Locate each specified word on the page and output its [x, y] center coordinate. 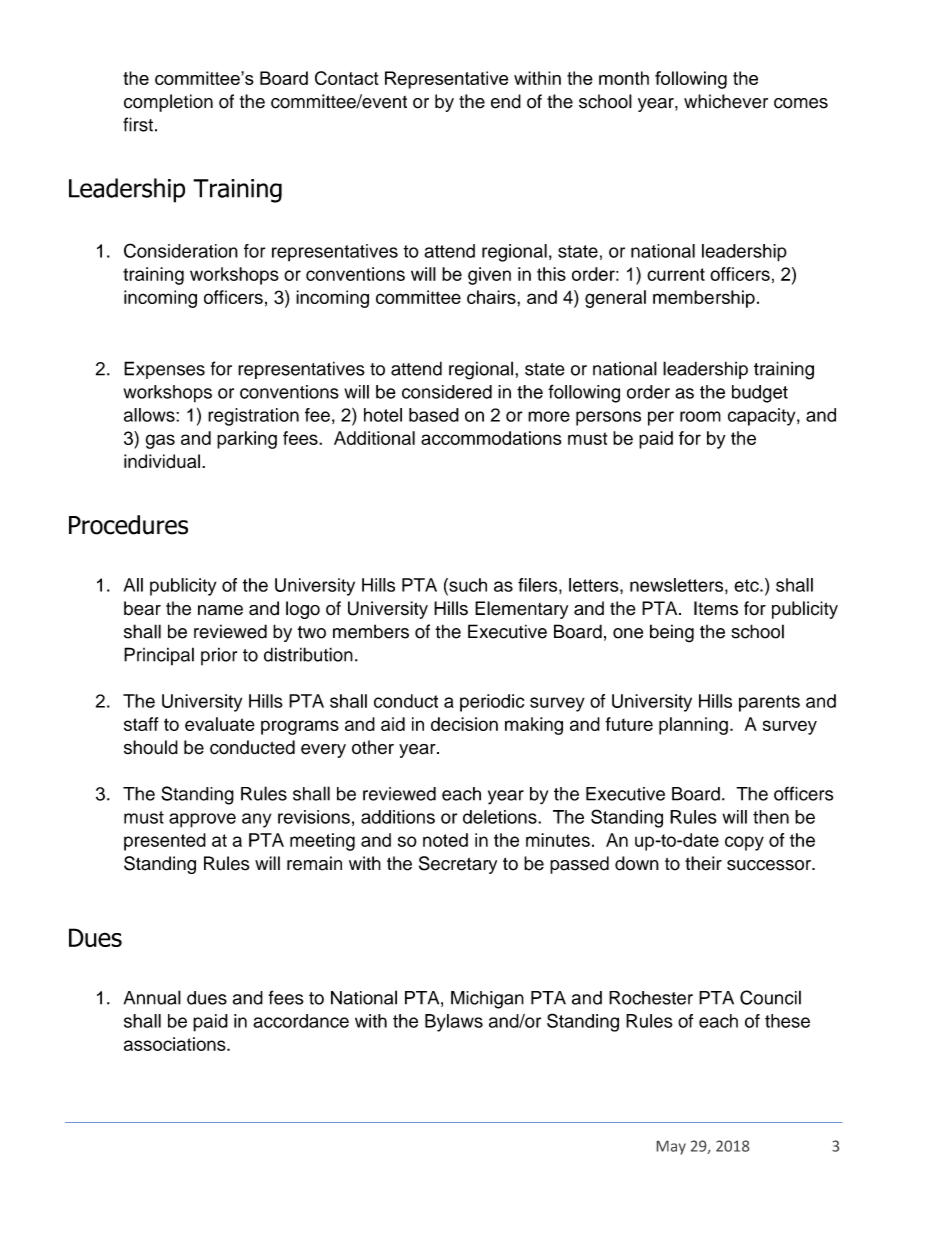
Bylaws [454, 1023]
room [700, 416]
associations [176, 1044]
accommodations [491, 438]
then [771, 817]
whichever [726, 101]
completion [168, 103]
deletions [501, 817]
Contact [347, 78]
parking [247, 440]
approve [202, 820]
